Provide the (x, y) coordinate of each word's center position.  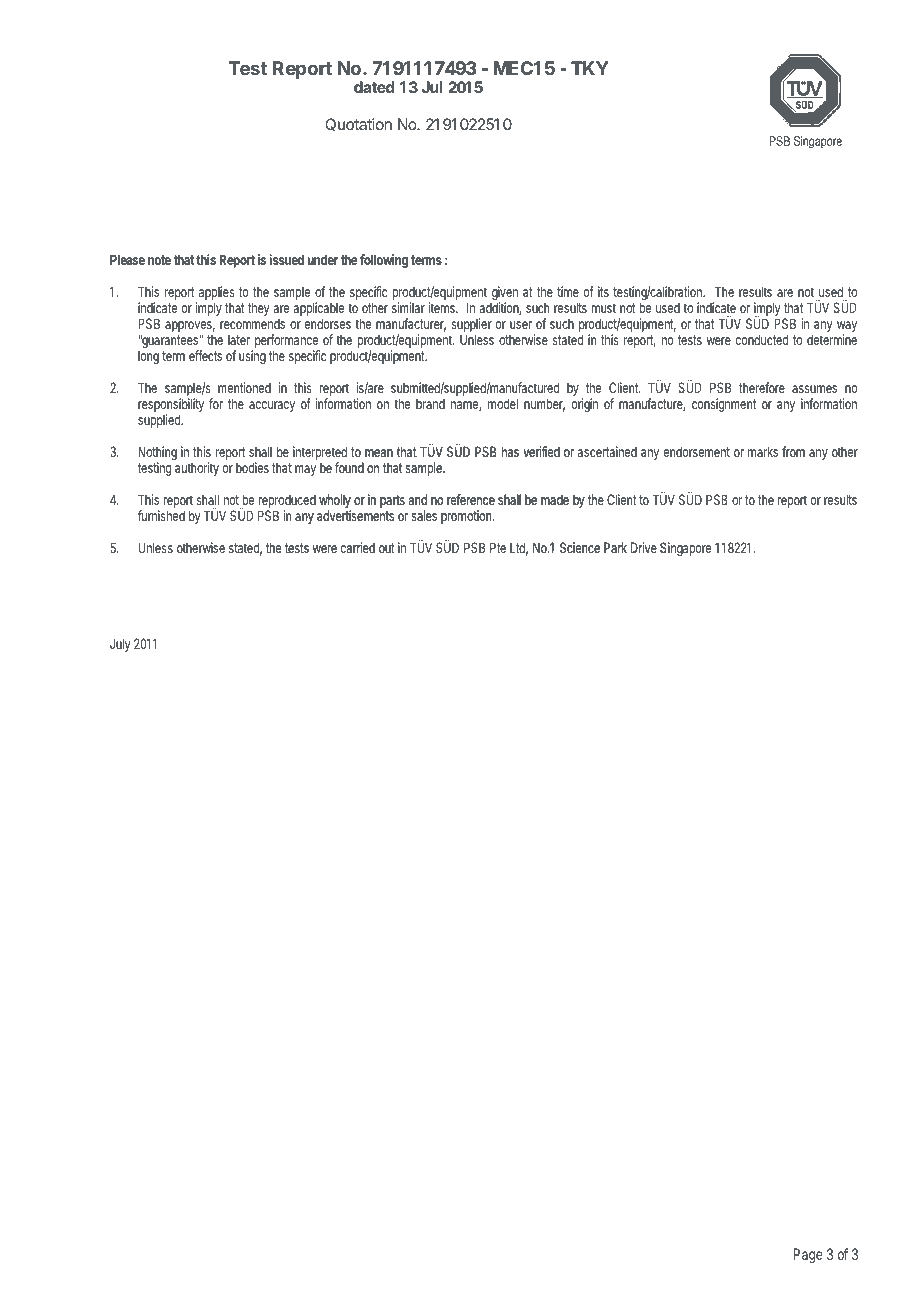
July (120, 645)
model (503, 403)
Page (808, 1256)
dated (374, 87)
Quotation (358, 124)
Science (580, 547)
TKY (590, 68)
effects (205, 355)
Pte (498, 547)
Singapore (685, 549)
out (387, 548)
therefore (762, 387)
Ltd (519, 549)
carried (358, 547)
